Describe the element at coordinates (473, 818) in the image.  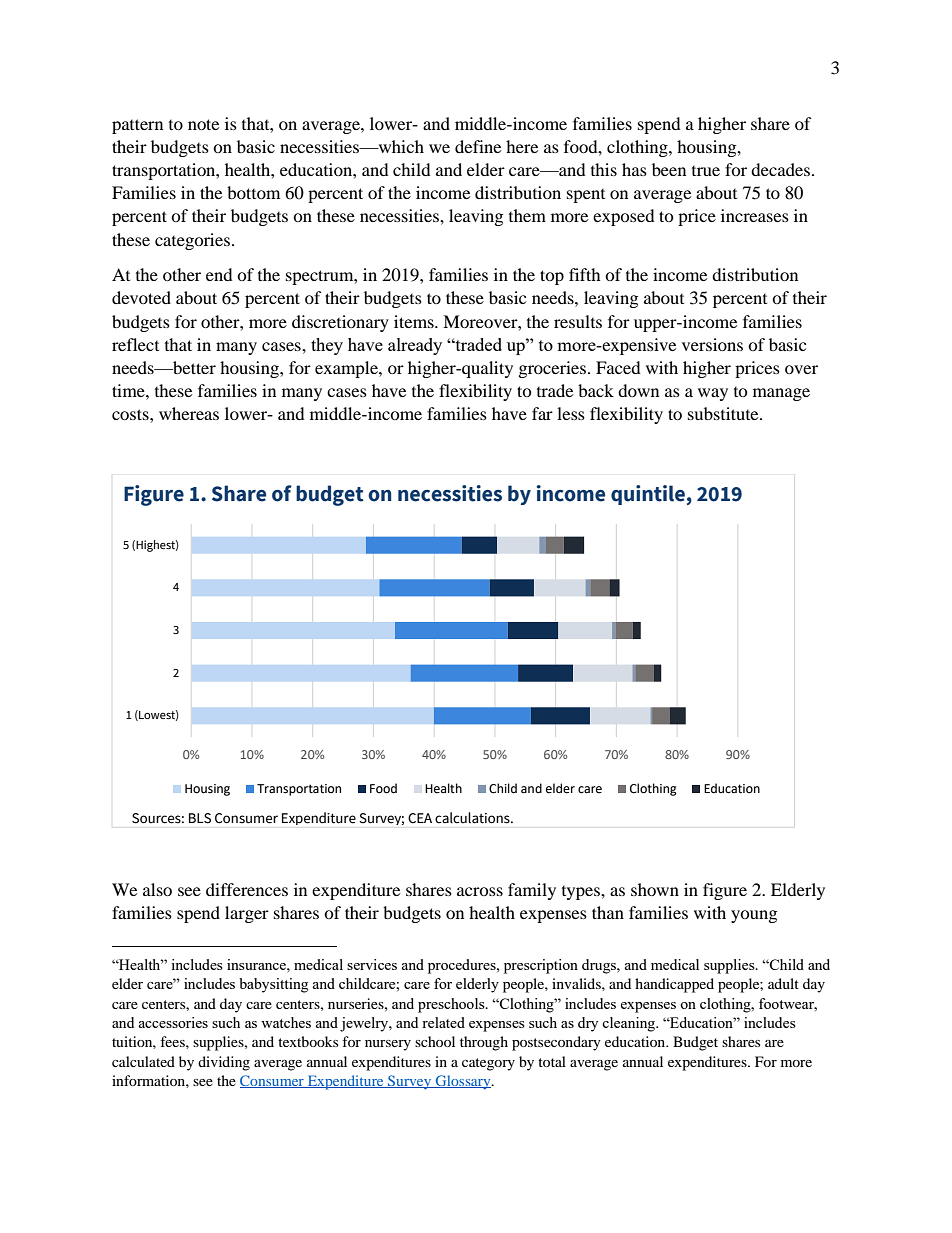
I see `calculations` at that location.
